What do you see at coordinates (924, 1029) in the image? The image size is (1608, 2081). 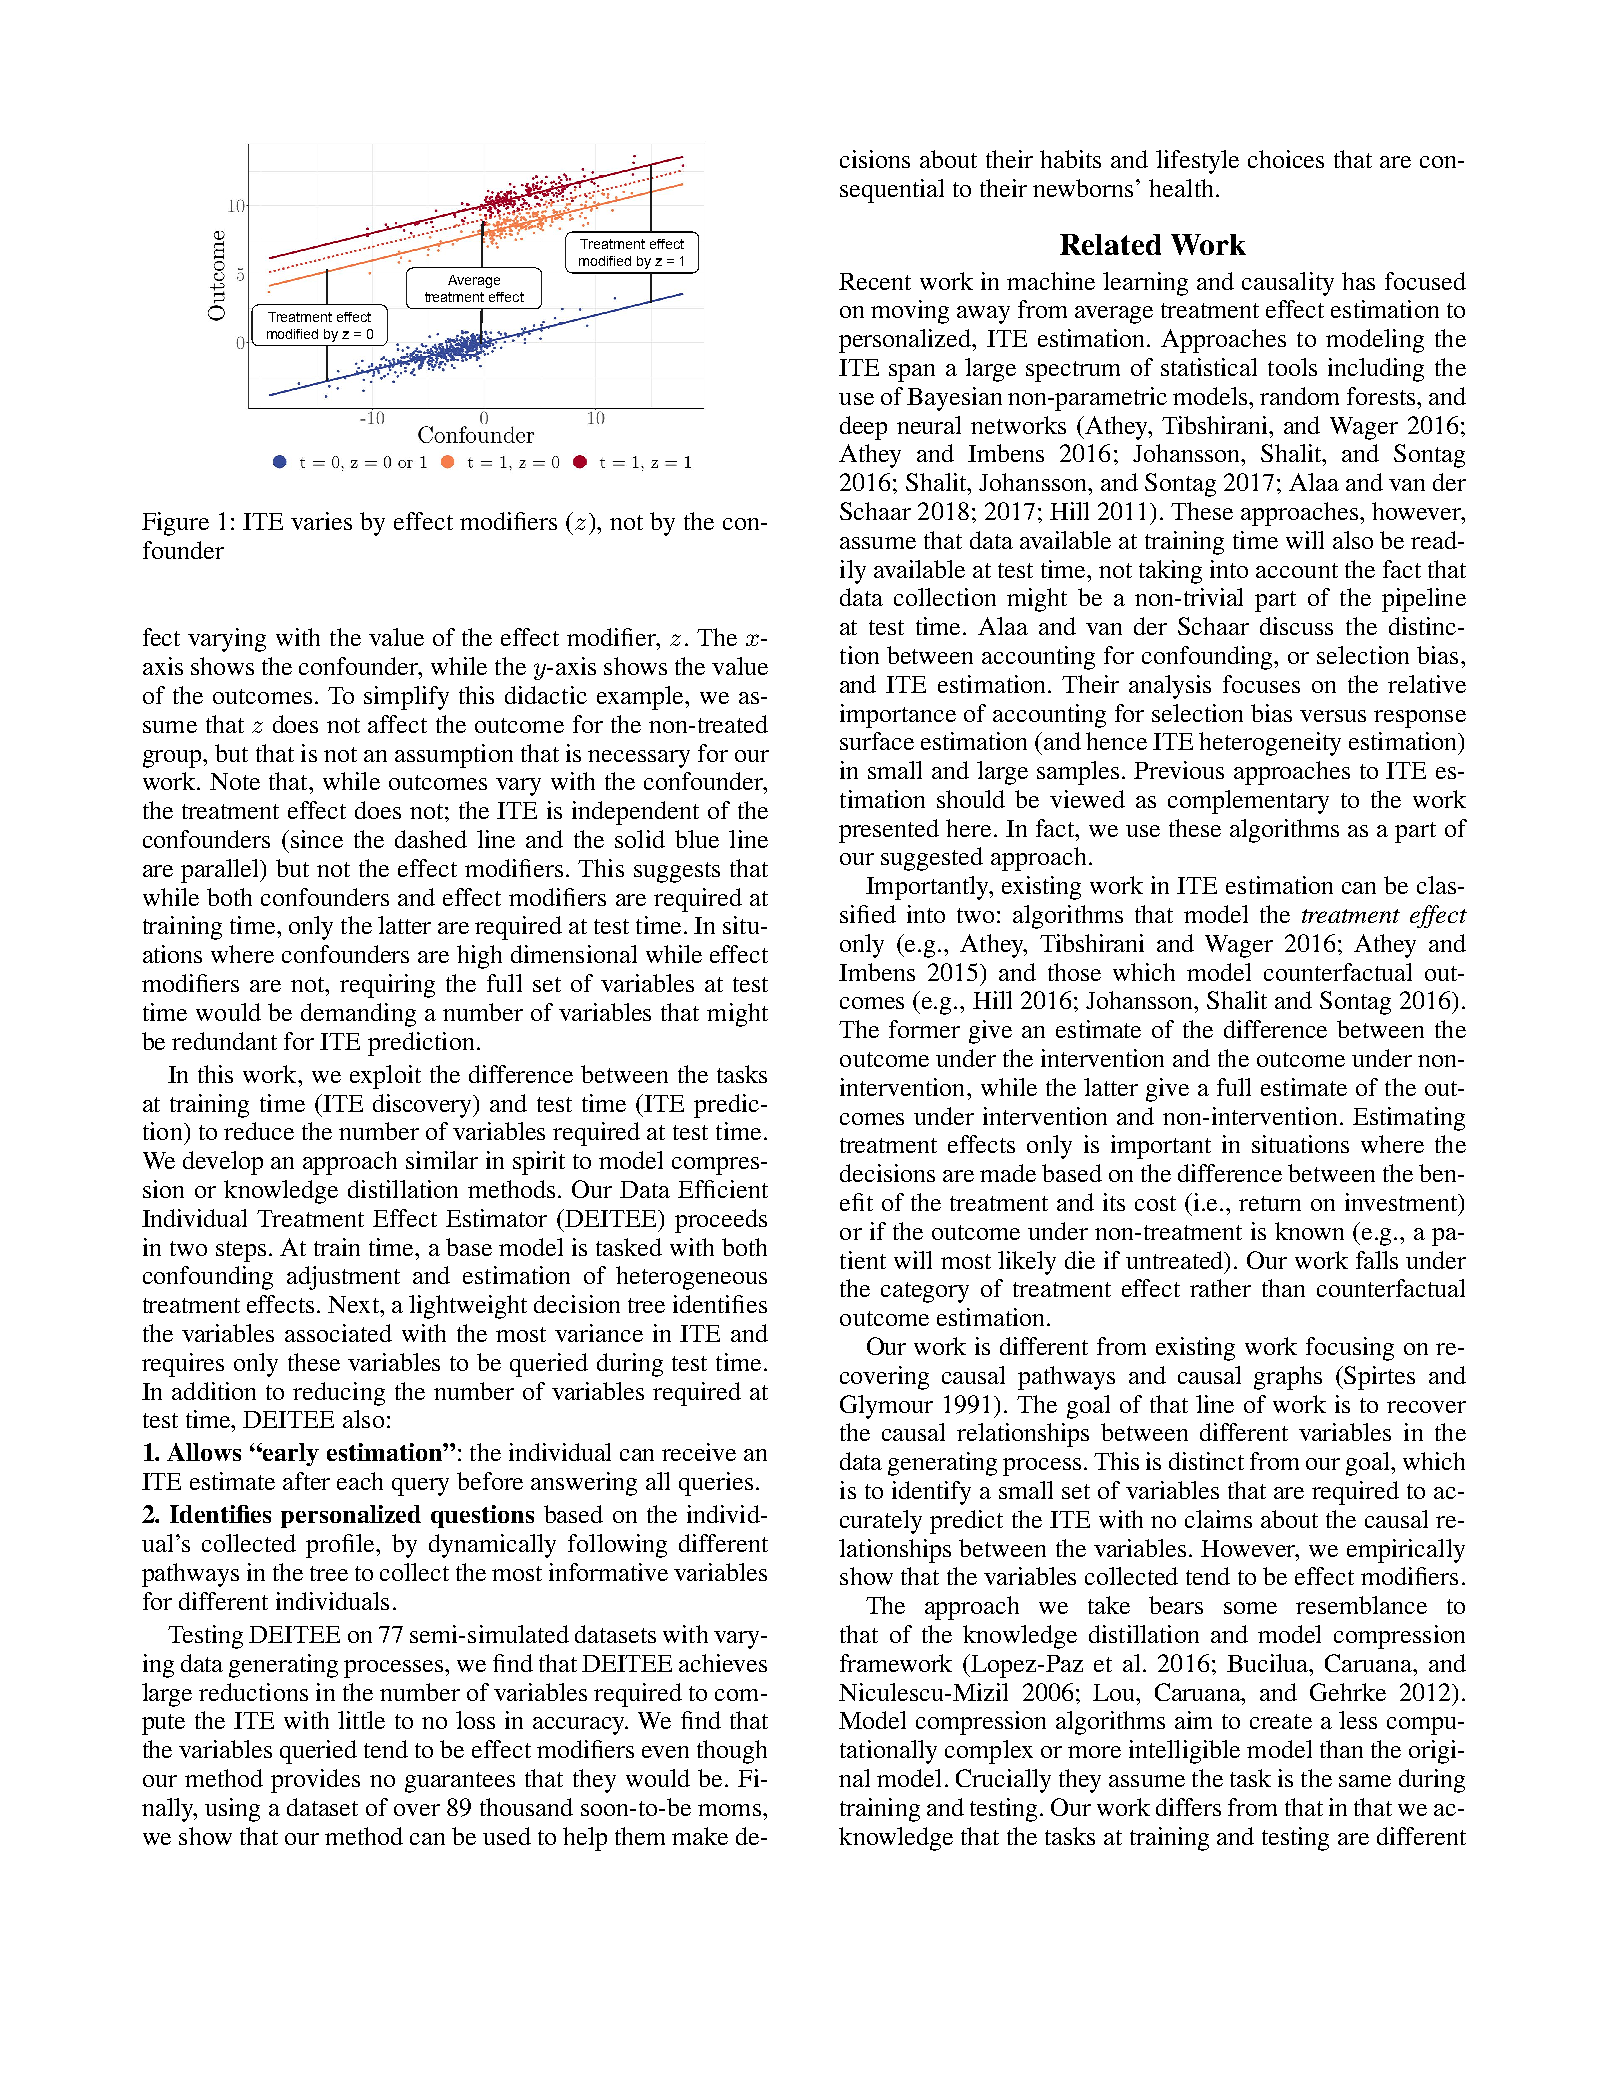 I see `former` at bounding box center [924, 1029].
